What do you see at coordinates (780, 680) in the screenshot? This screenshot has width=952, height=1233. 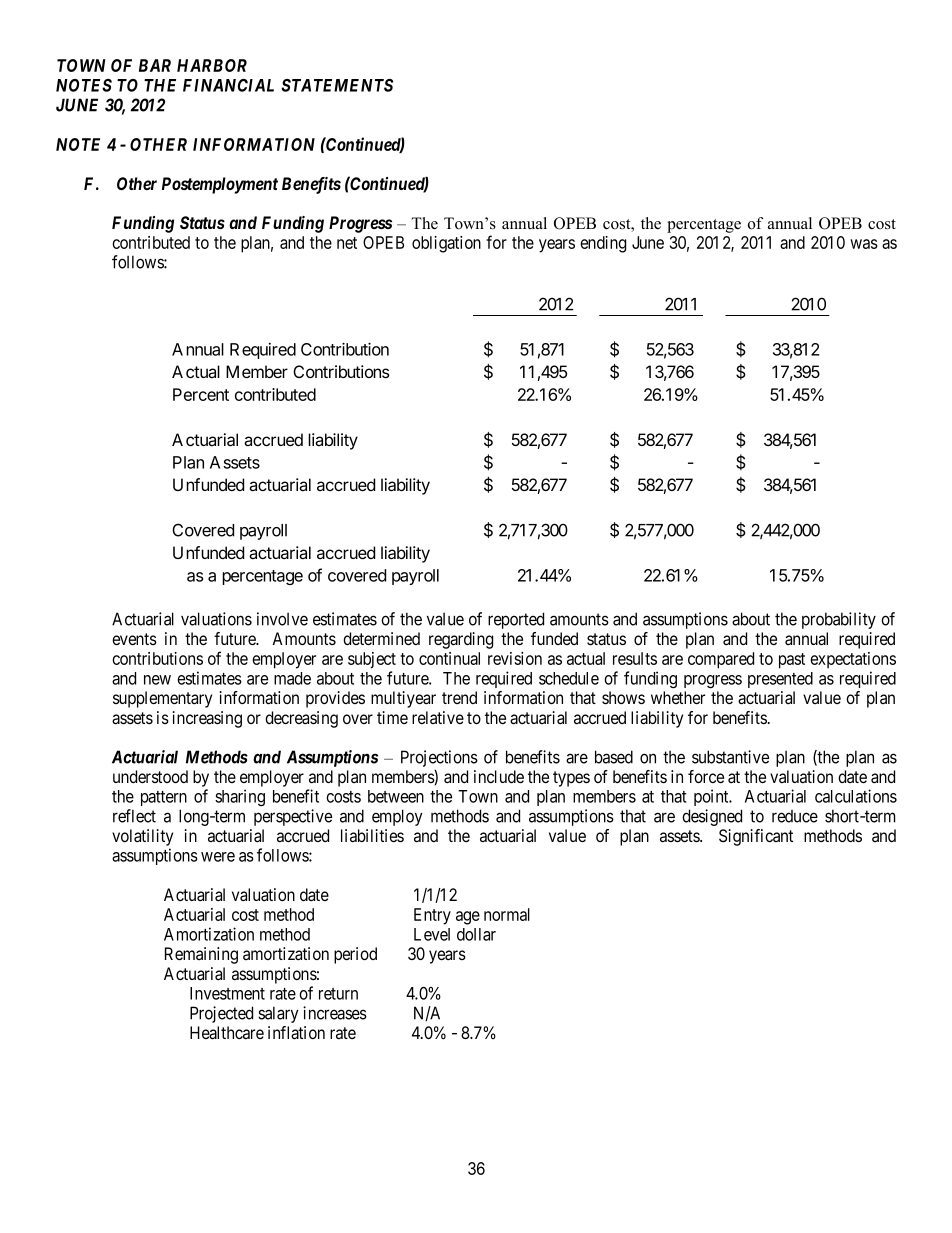 I see `presented` at bounding box center [780, 680].
